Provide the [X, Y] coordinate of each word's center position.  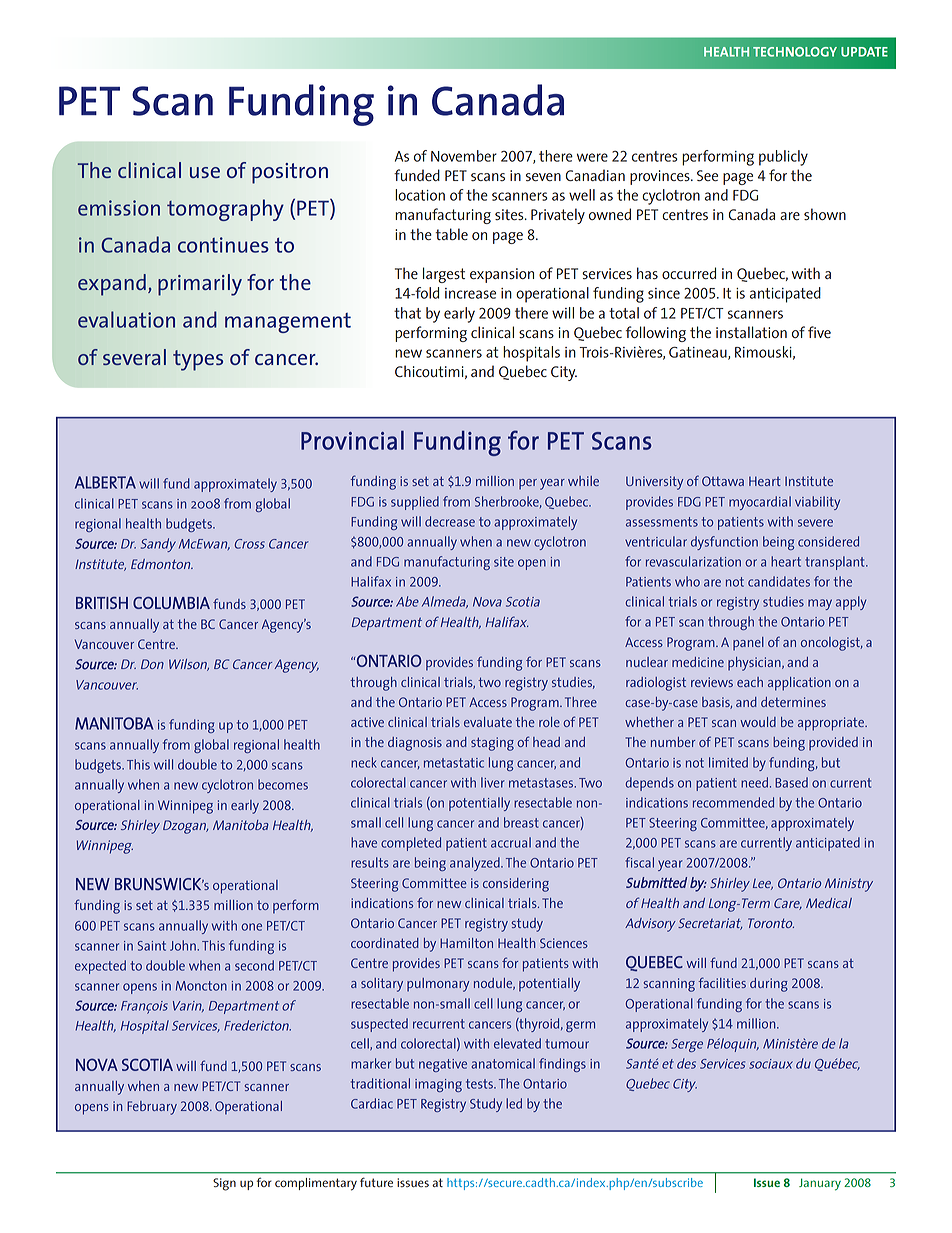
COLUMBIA [171, 603]
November [464, 156]
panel [748, 644]
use [205, 172]
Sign [224, 1184]
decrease [450, 521]
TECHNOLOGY [795, 52]
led [514, 1103]
